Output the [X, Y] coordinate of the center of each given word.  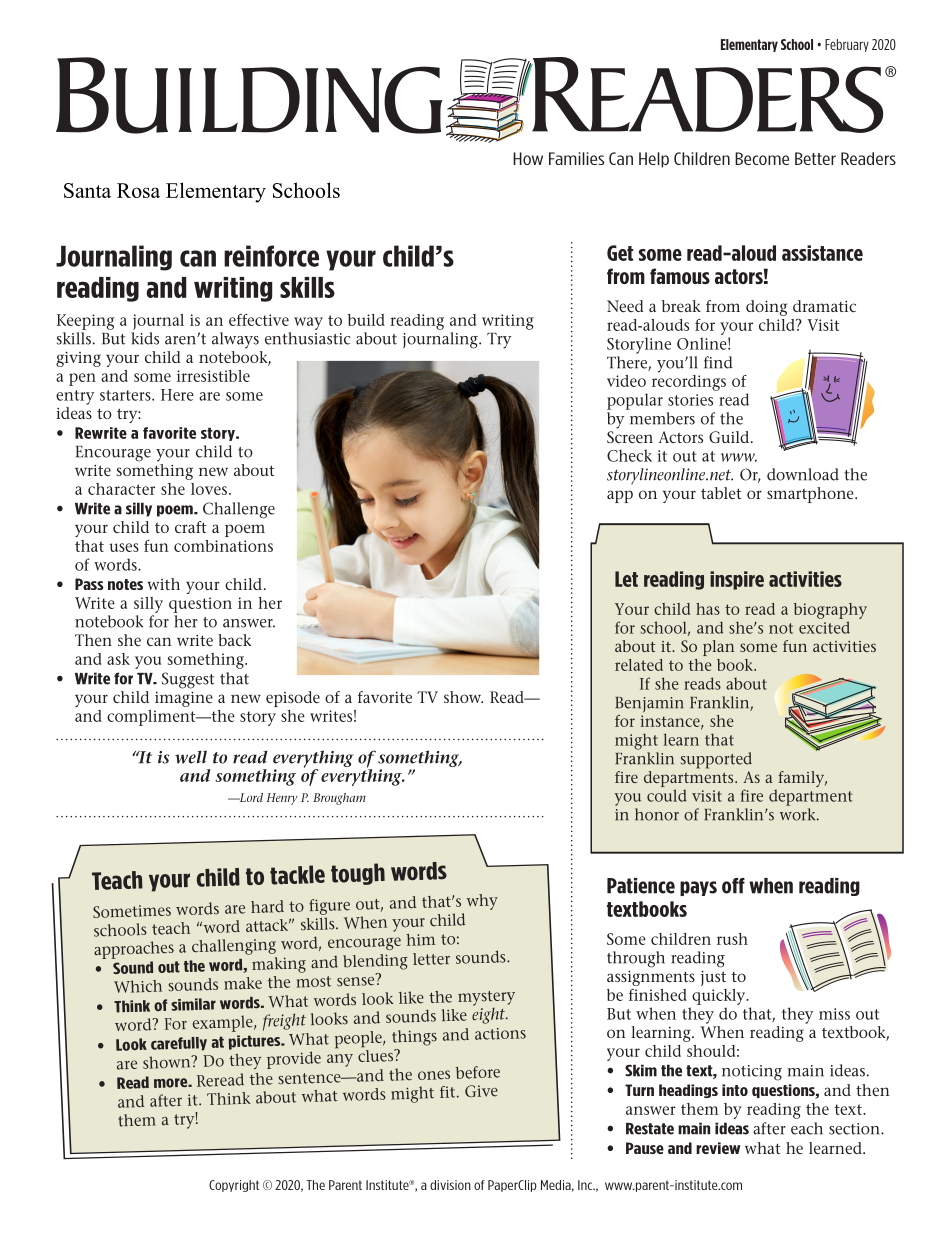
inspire [737, 580]
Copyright [234, 1186]
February [847, 45]
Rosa [138, 190]
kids [145, 338]
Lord [250, 797]
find [718, 362]
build [366, 320]
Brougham [339, 799]
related [639, 665]
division [450, 1185]
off [733, 886]
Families [576, 158]
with [163, 584]
